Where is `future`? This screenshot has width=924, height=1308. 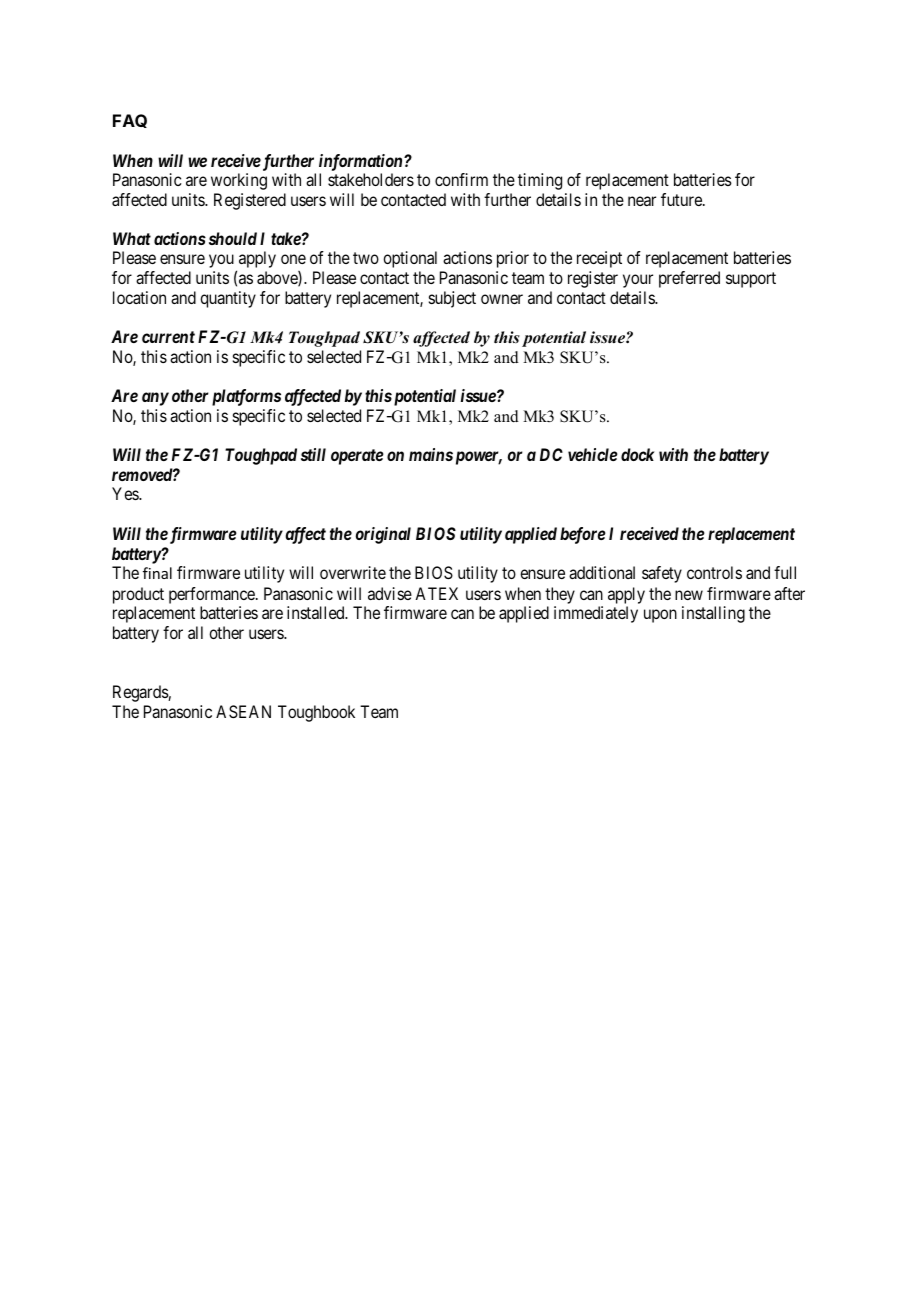 future is located at coordinates (682, 199).
